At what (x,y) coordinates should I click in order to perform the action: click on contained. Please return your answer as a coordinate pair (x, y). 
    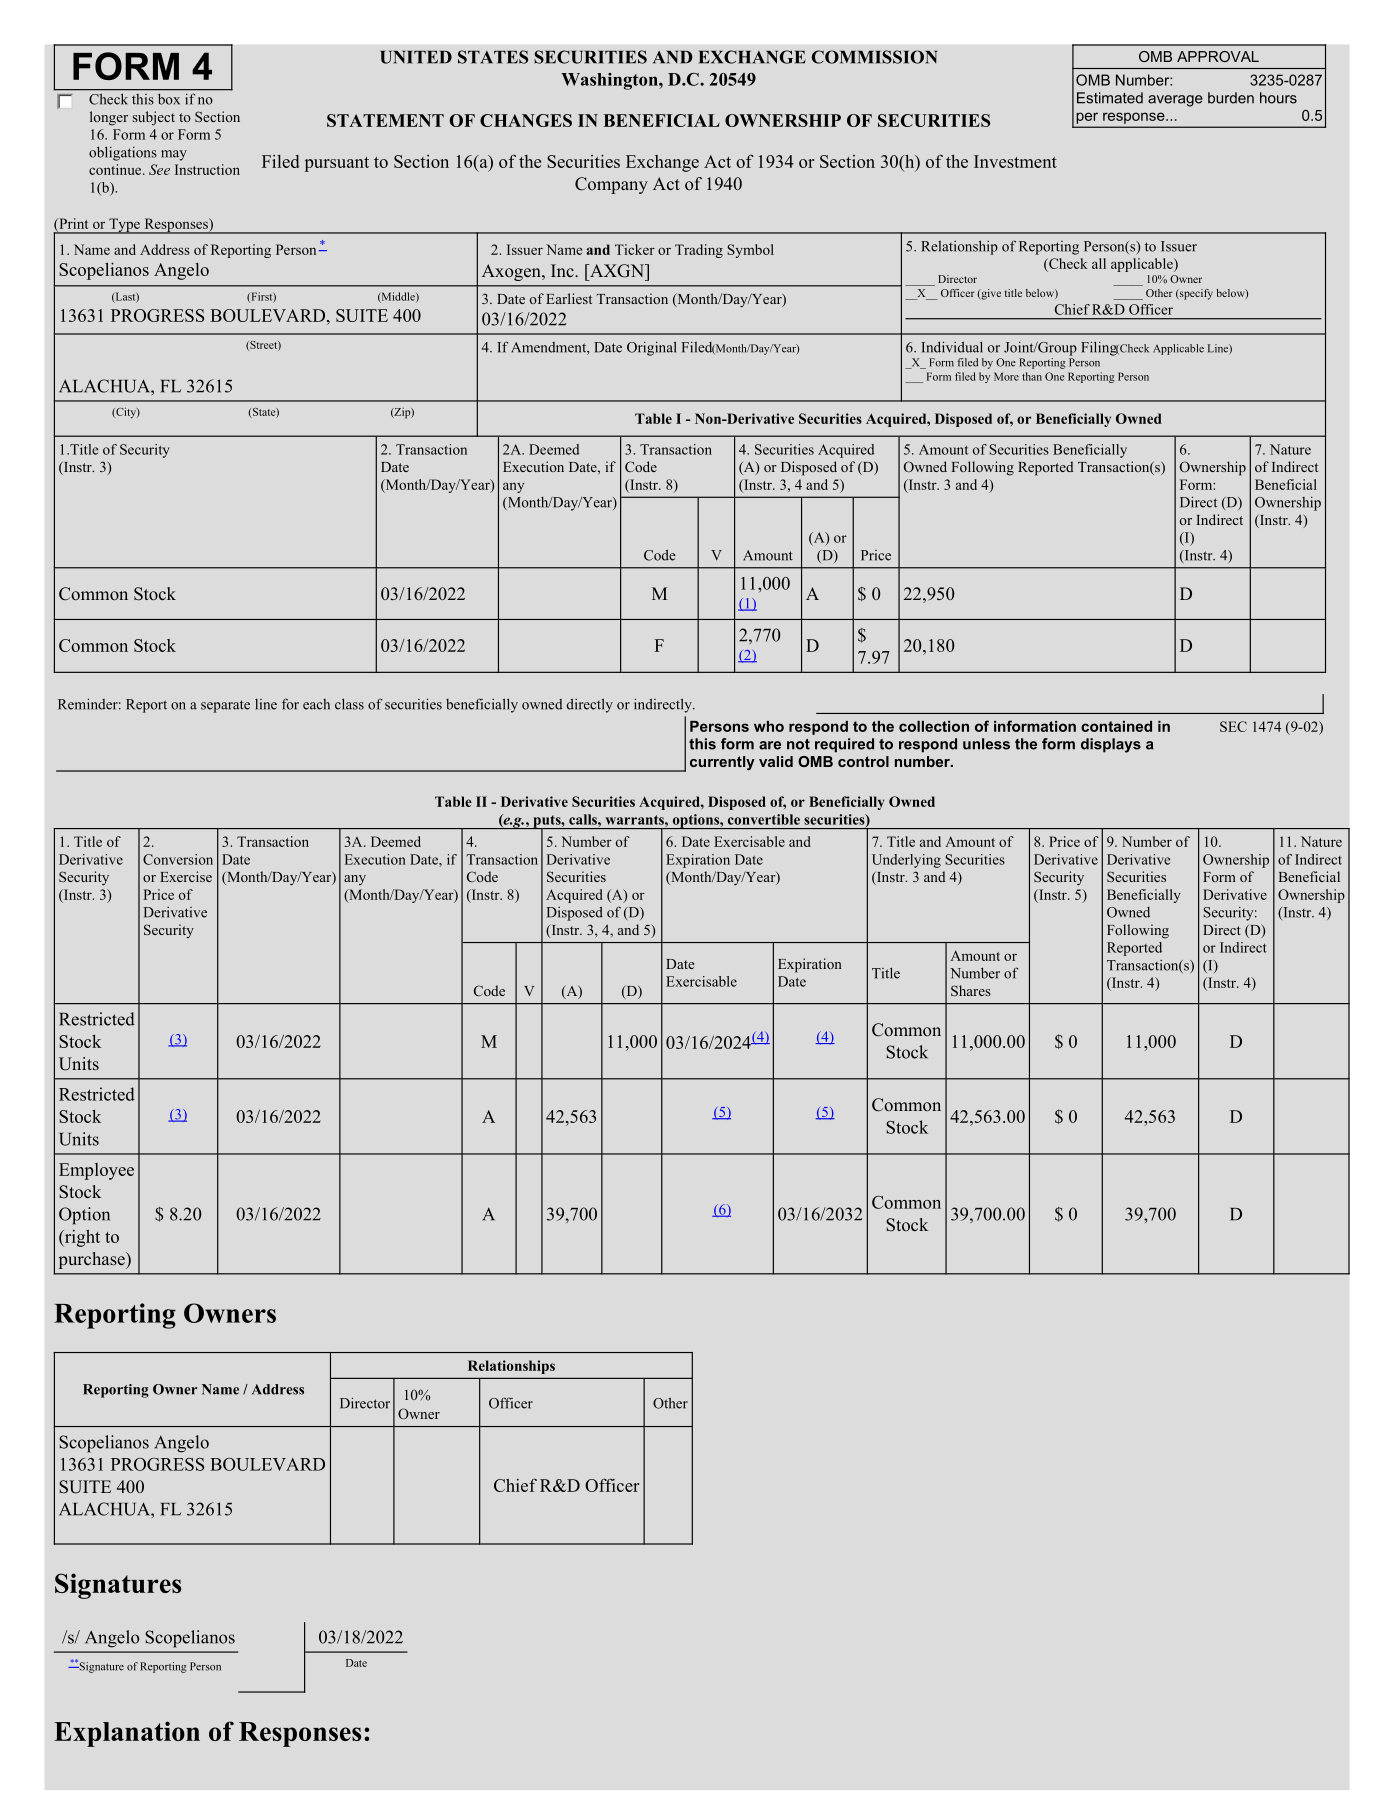
    Looking at the image, I should click on (1116, 726).
